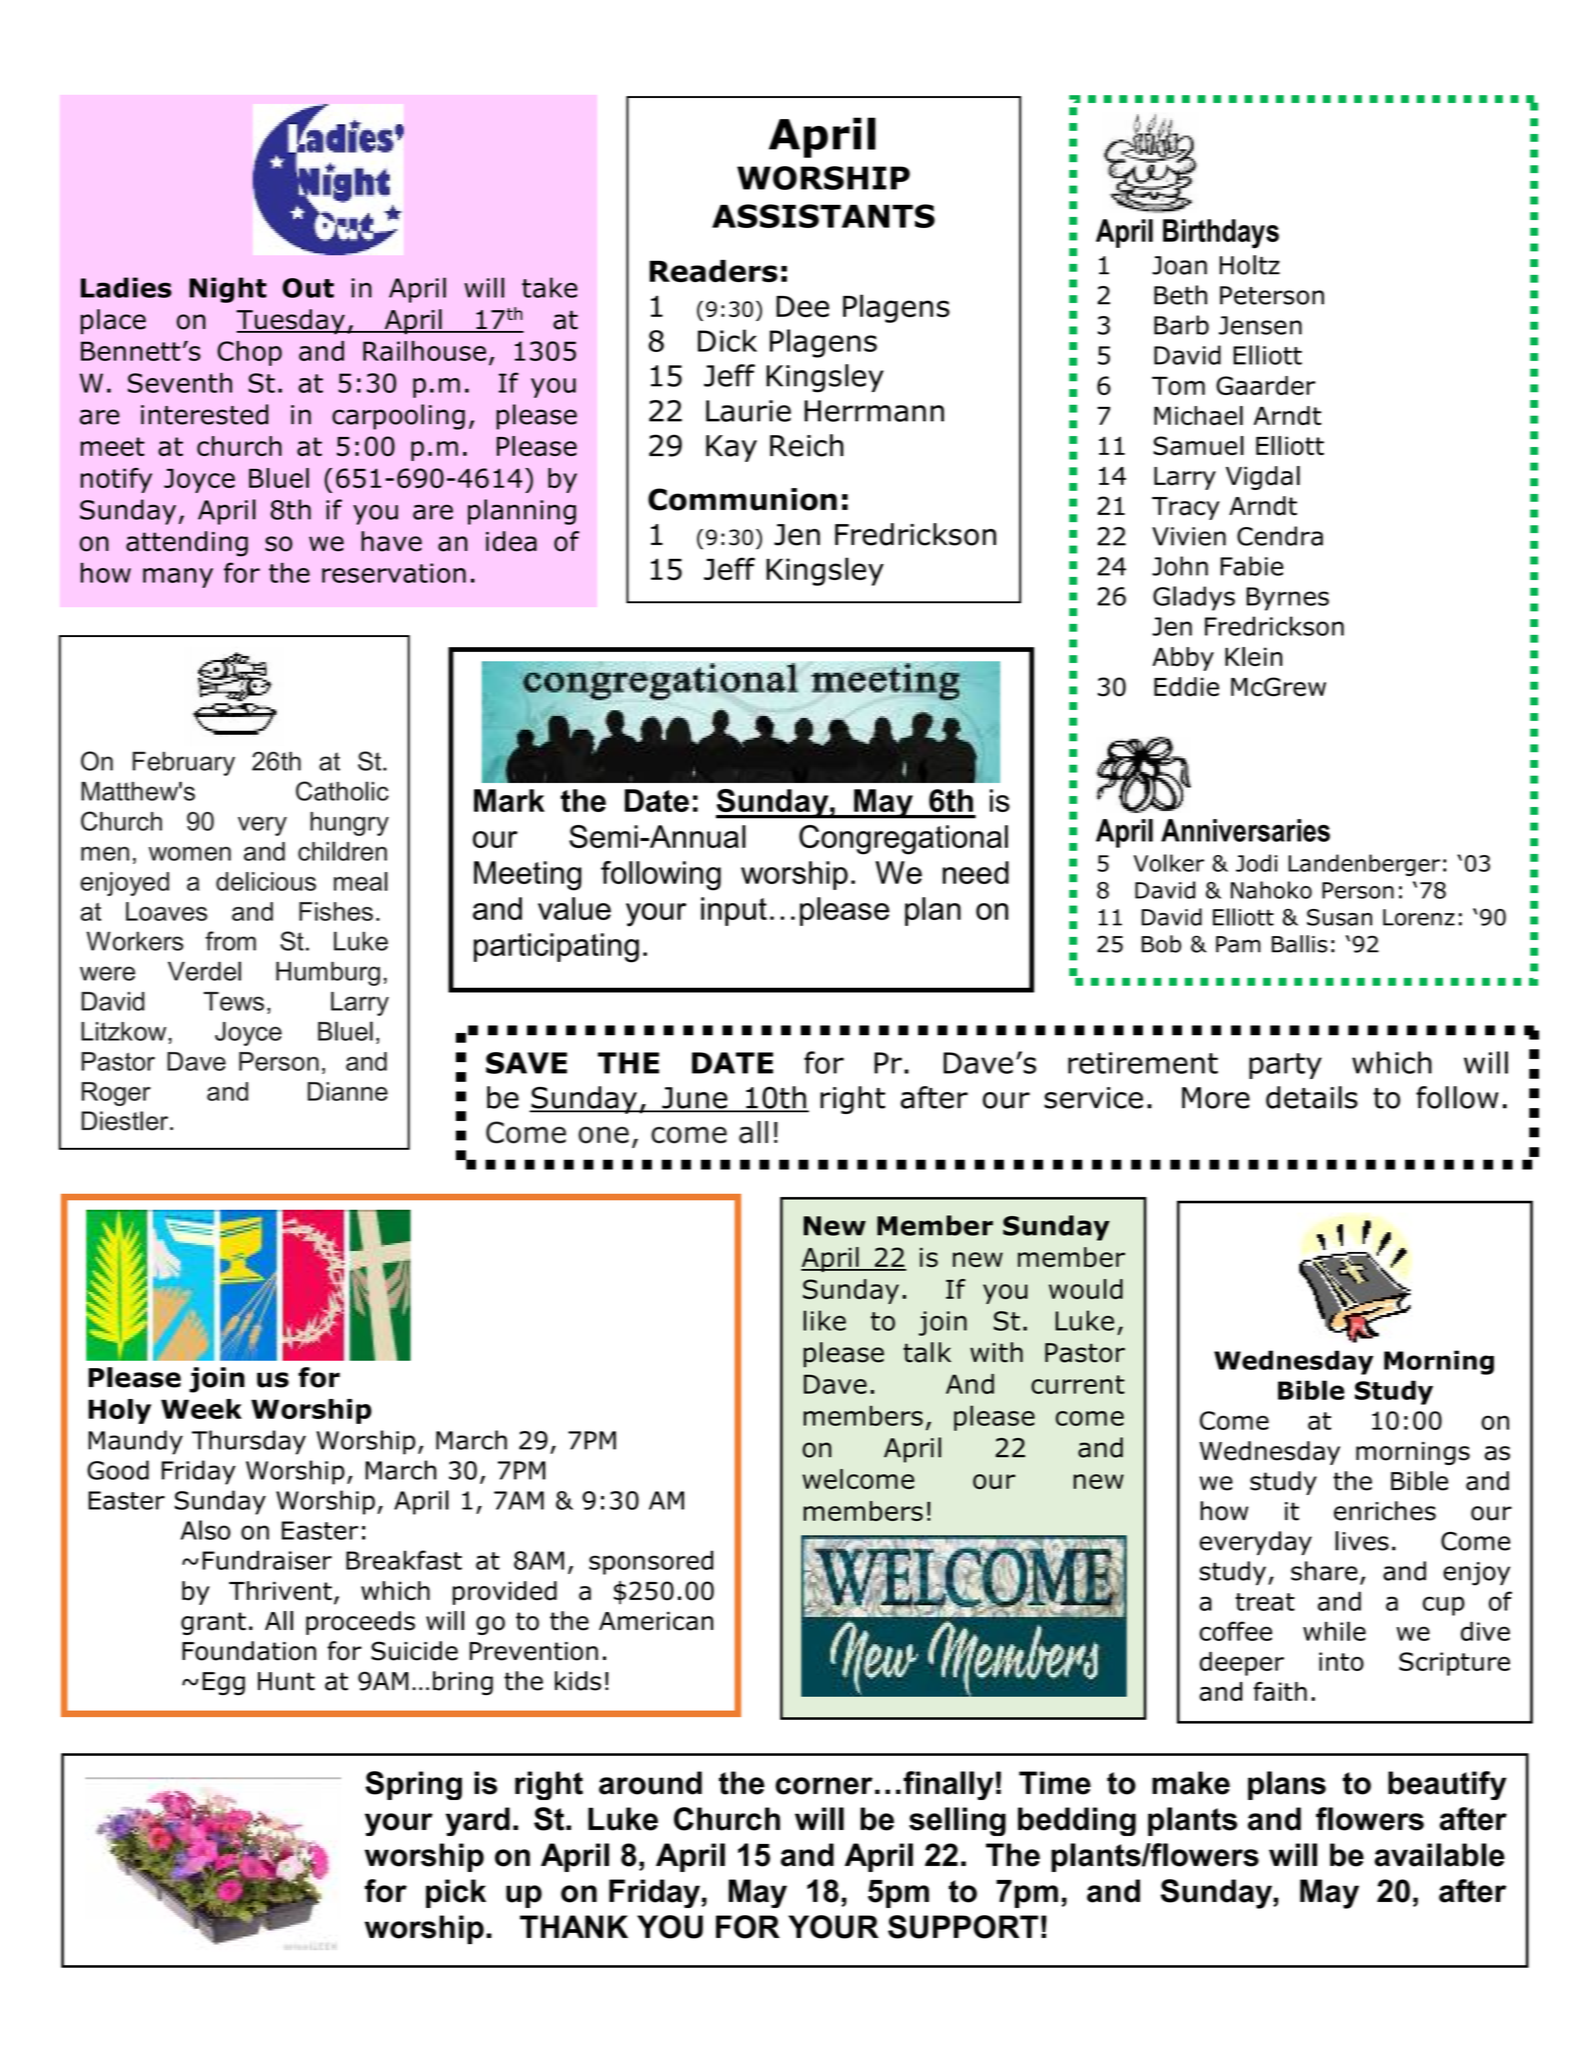  What do you see at coordinates (651, 1562) in the screenshot?
I see `sponsored` at bounding box center [651, 1562].
